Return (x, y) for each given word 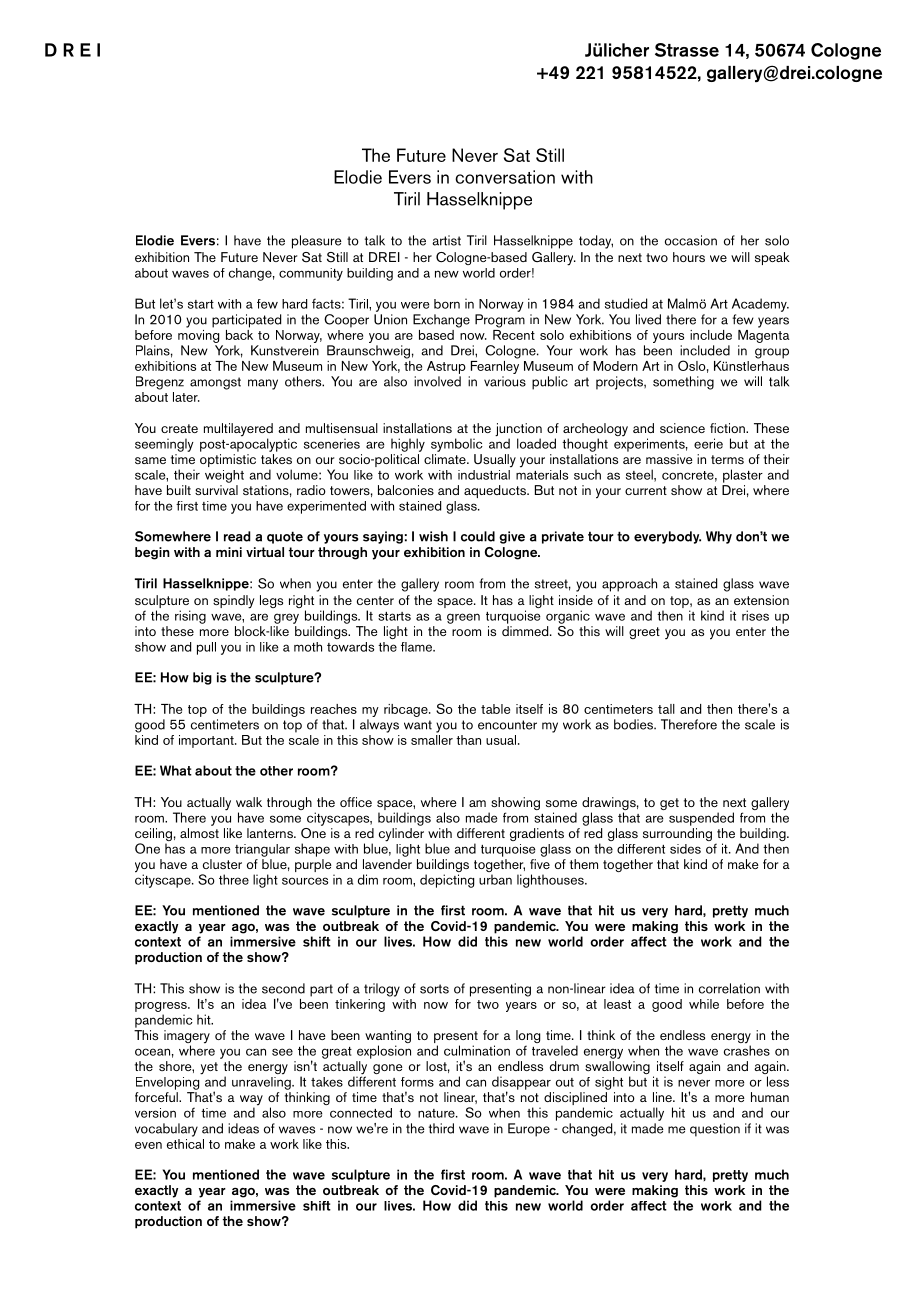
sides (685, 849)
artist (446, 240)
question (715, 1130)
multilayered (238, 431)
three (234, 879)
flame (418, 647)
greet (644, 633)
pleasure (317, 242)
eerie (708, 443)
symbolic (457, 445)
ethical (185, 1142)
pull (206, 648)
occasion (691, 240)
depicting (447, 881)
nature (437, 1113)
